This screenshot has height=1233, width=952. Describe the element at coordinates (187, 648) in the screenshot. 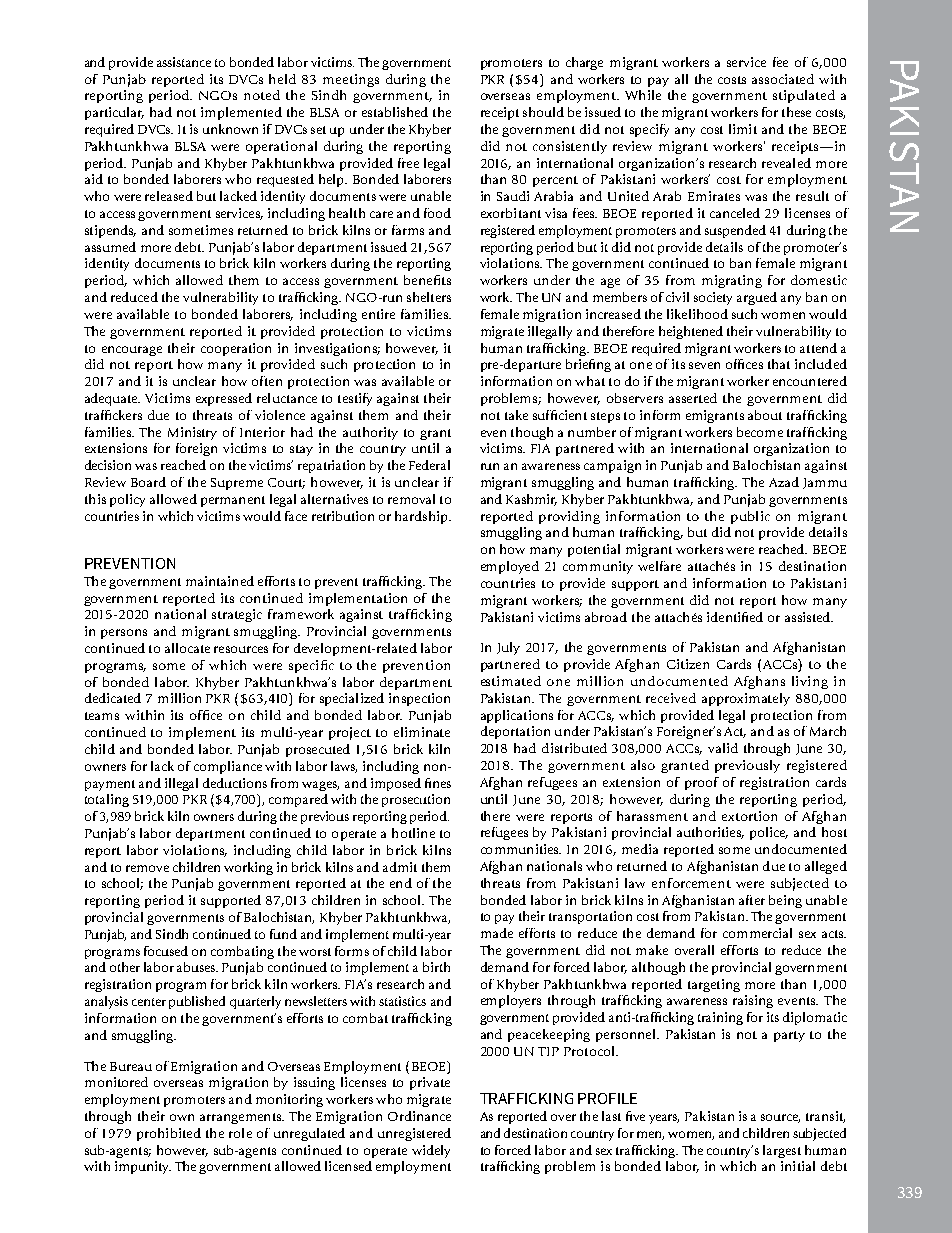

I see `allocate` at that location.
